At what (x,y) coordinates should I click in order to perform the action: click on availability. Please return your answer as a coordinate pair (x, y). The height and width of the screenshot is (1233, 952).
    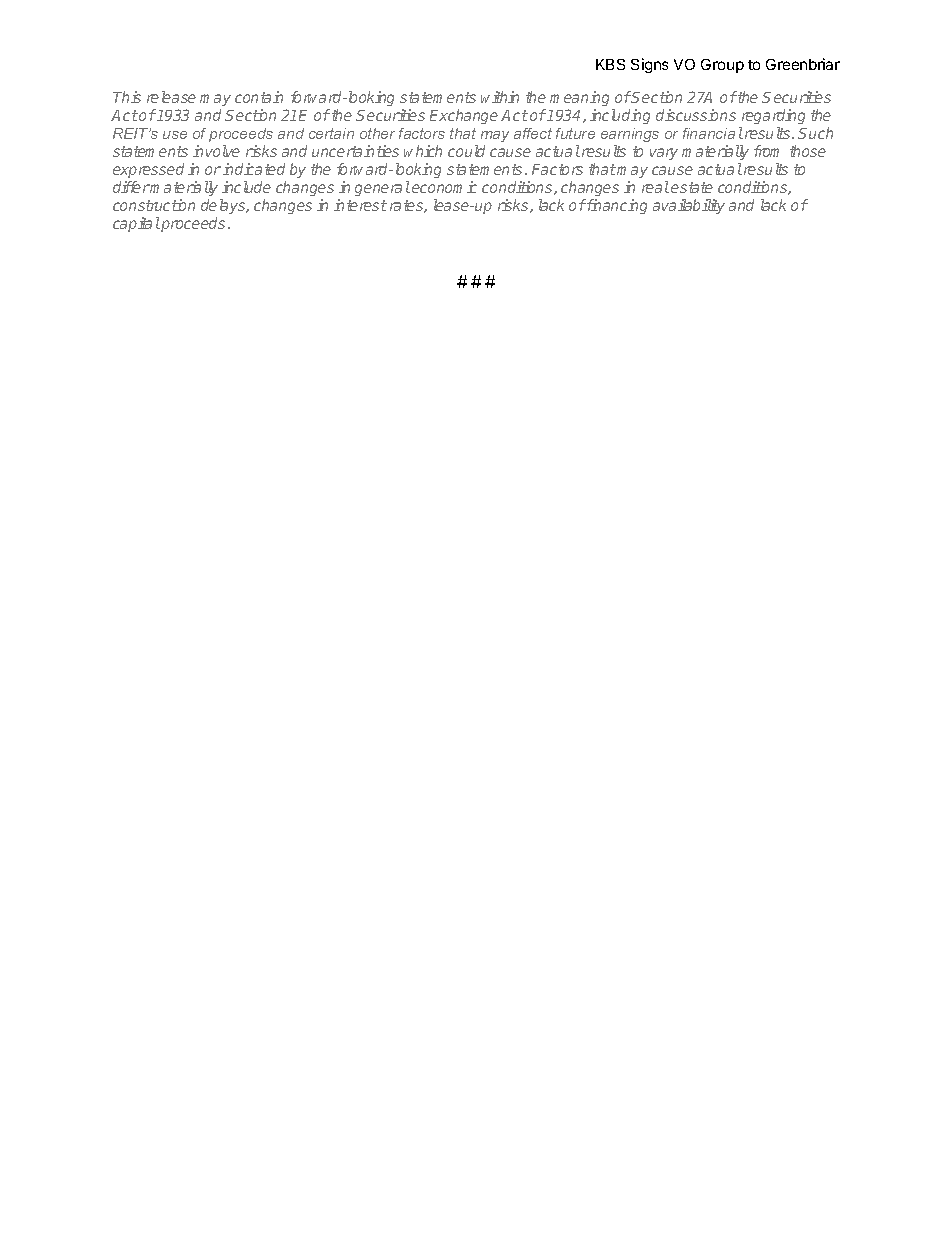
    Looking at the image, I should click on (689, 206).
